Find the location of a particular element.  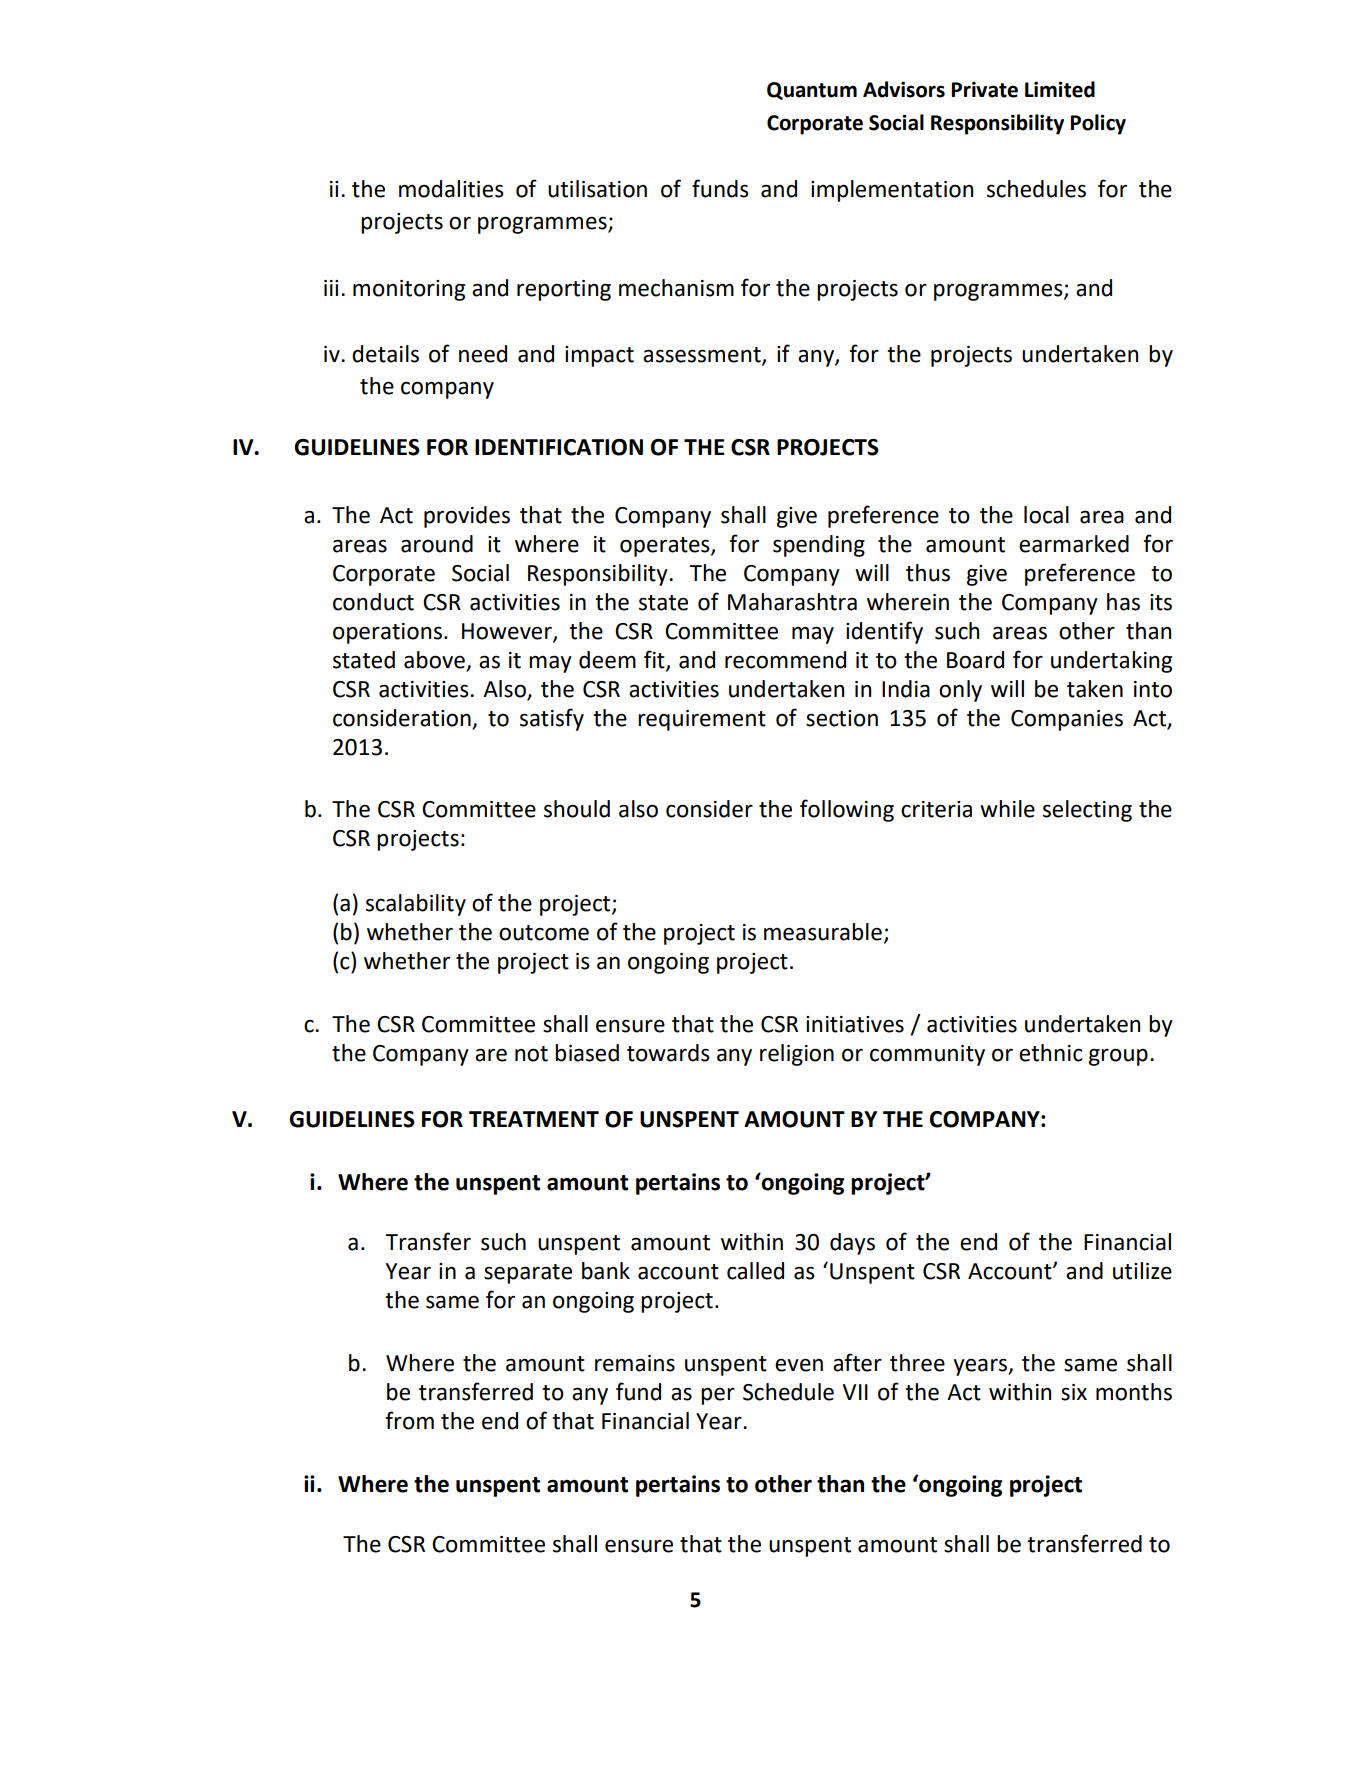

Companies is located at coordinates (1067, 720).
